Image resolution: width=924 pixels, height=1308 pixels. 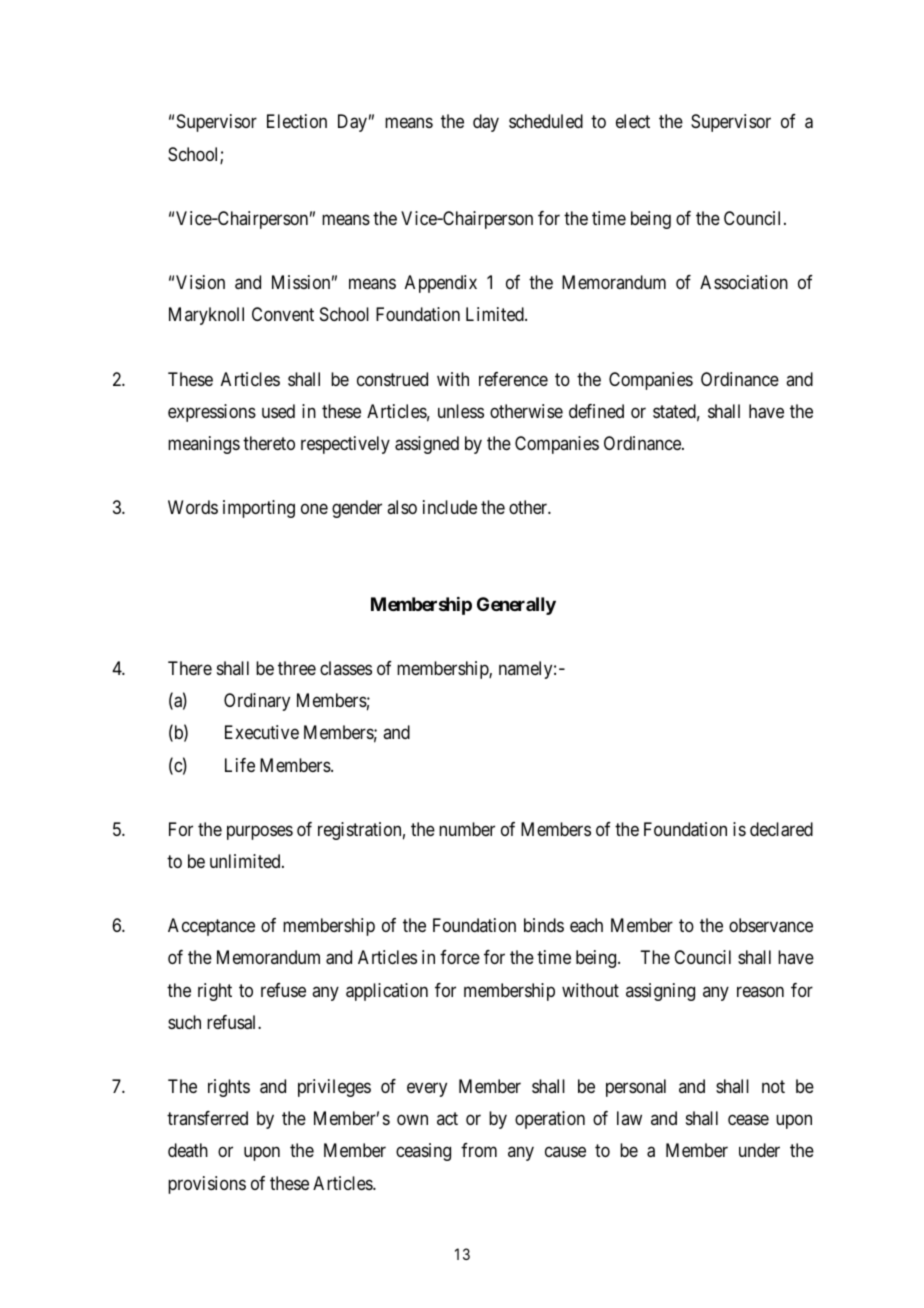 I want to click on Generally, so click(x=516, y=606).
